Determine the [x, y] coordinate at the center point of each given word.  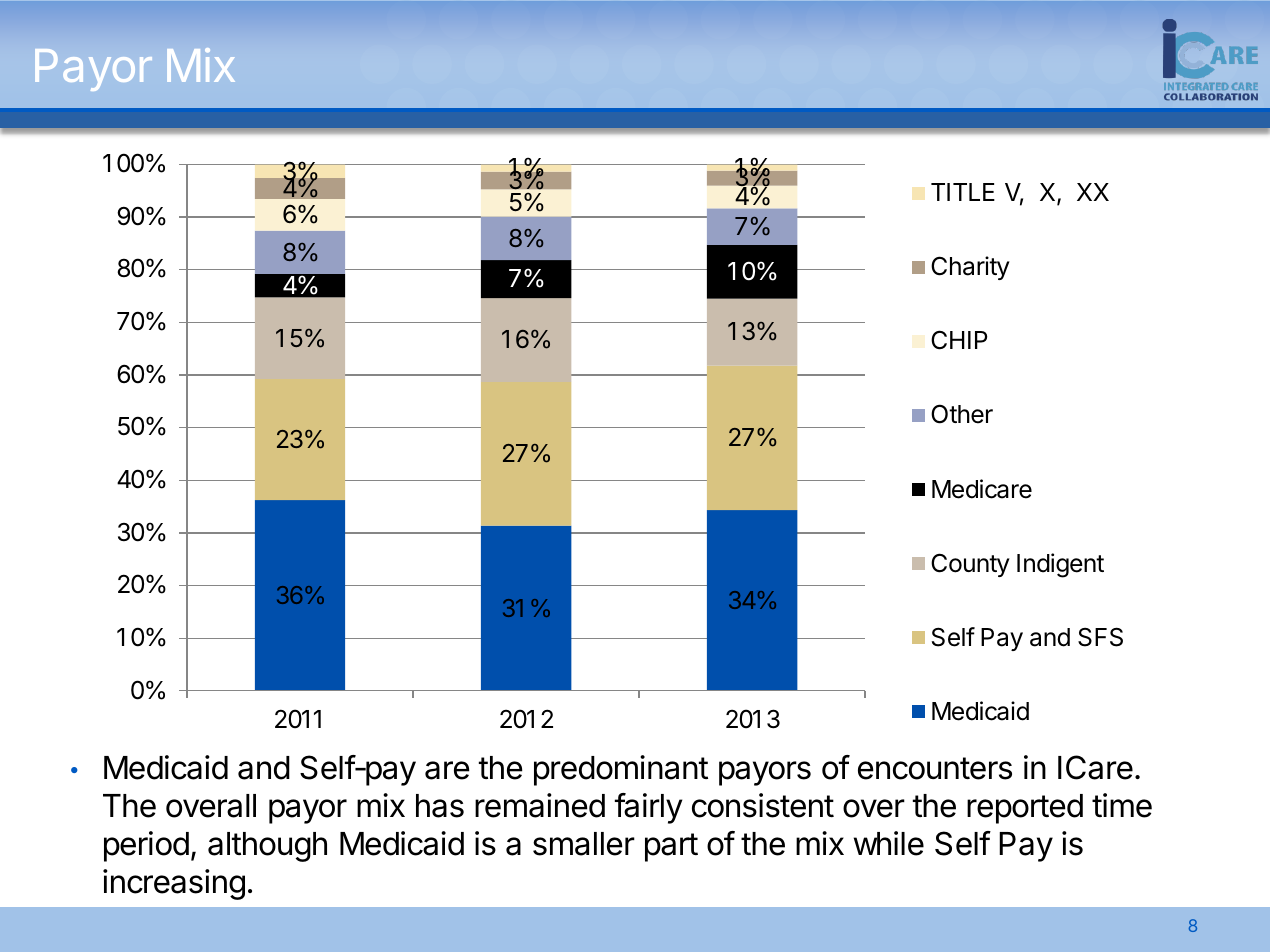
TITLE [963, 192]
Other [962, 414]
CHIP [959, 340]
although [267, 847]
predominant [621, 770]
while [889, 843]
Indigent [1060, 565]
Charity [970, 268]
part [671, 847]
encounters [935, 768]
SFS [1100, 637]
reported [1025, 809]
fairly [648, 808]
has [440, 806]
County [970, 565]
